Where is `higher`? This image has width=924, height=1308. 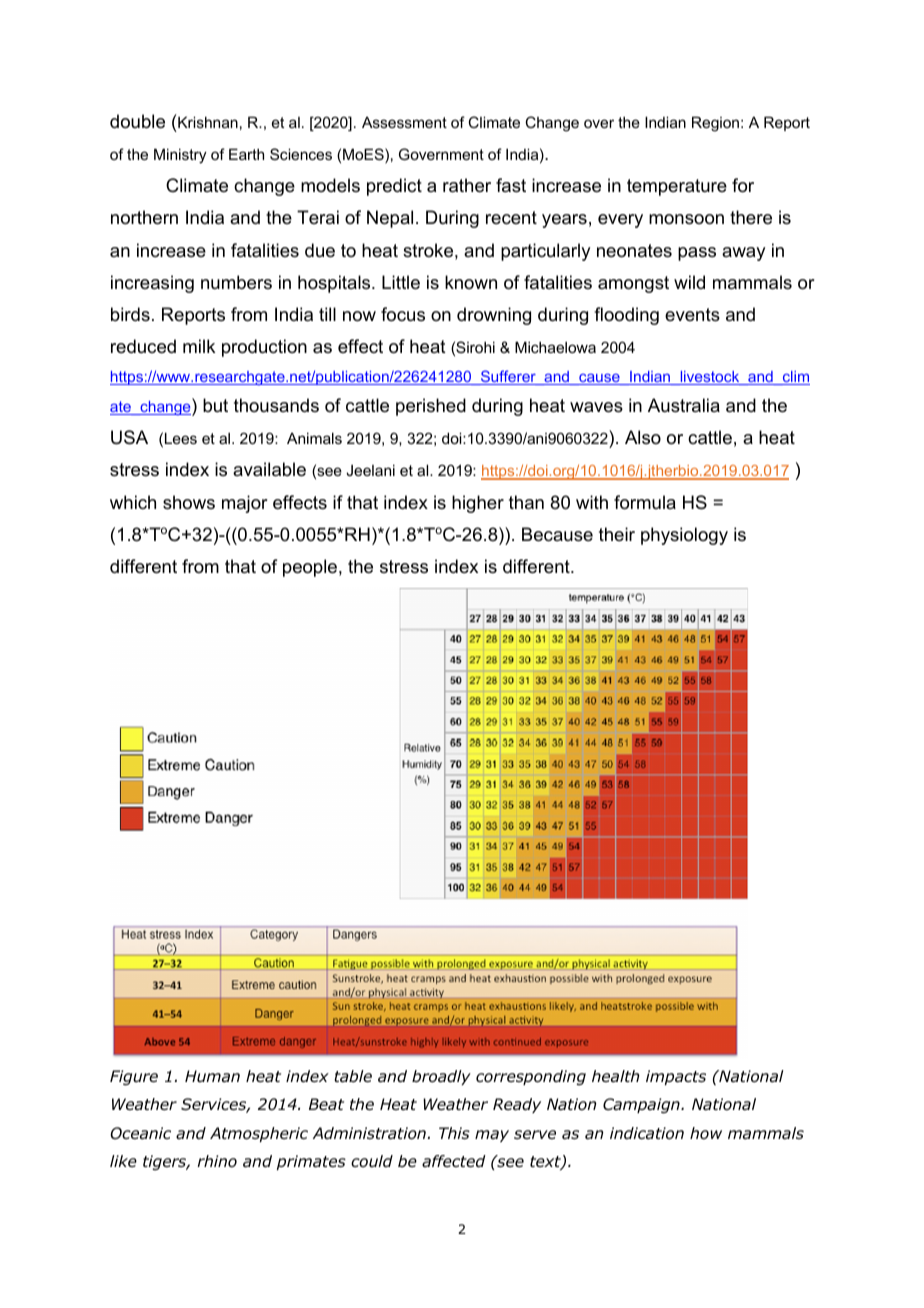
higher is located at coordinates (478, 504).
